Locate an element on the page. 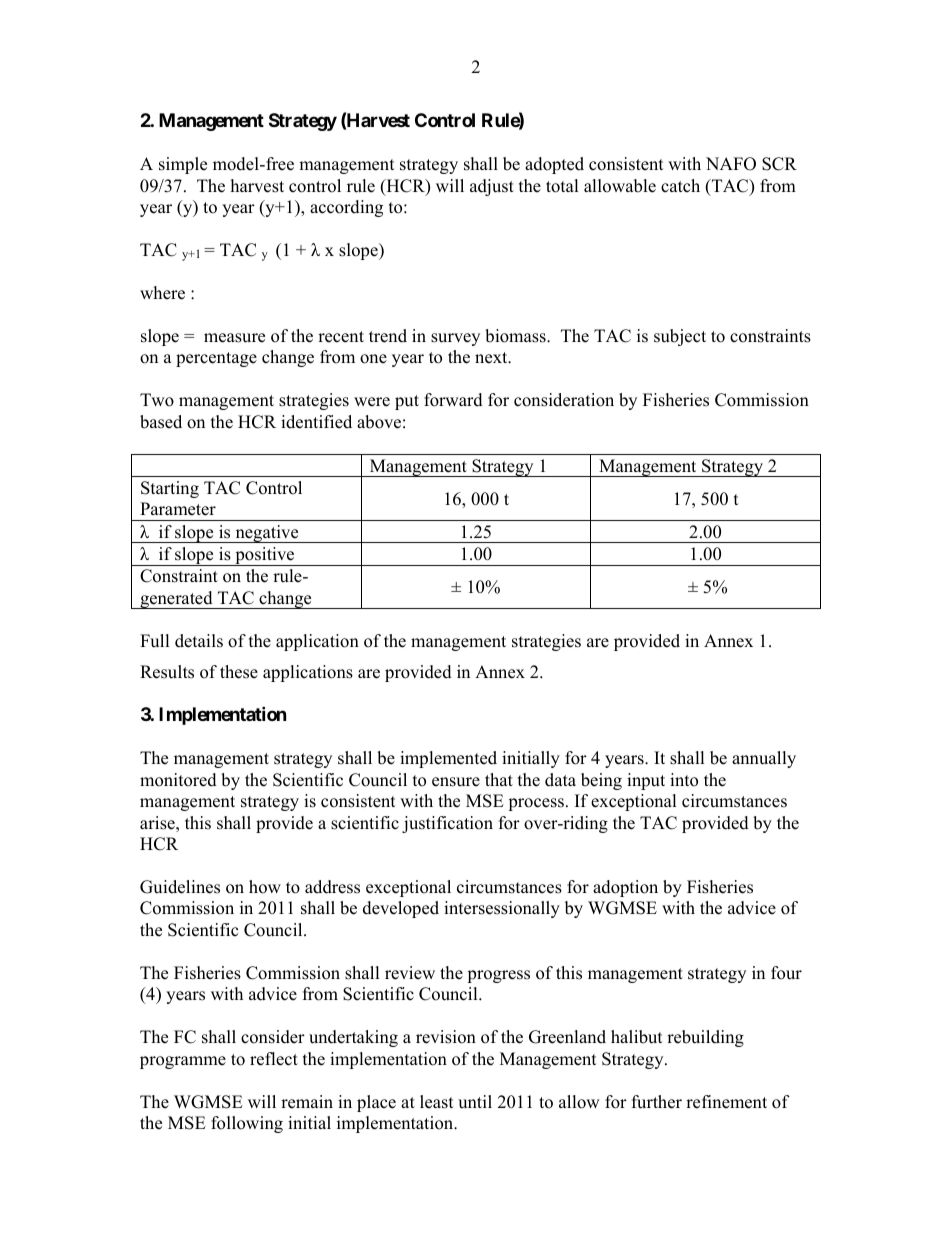  details is located at coordinates (199, 641).
